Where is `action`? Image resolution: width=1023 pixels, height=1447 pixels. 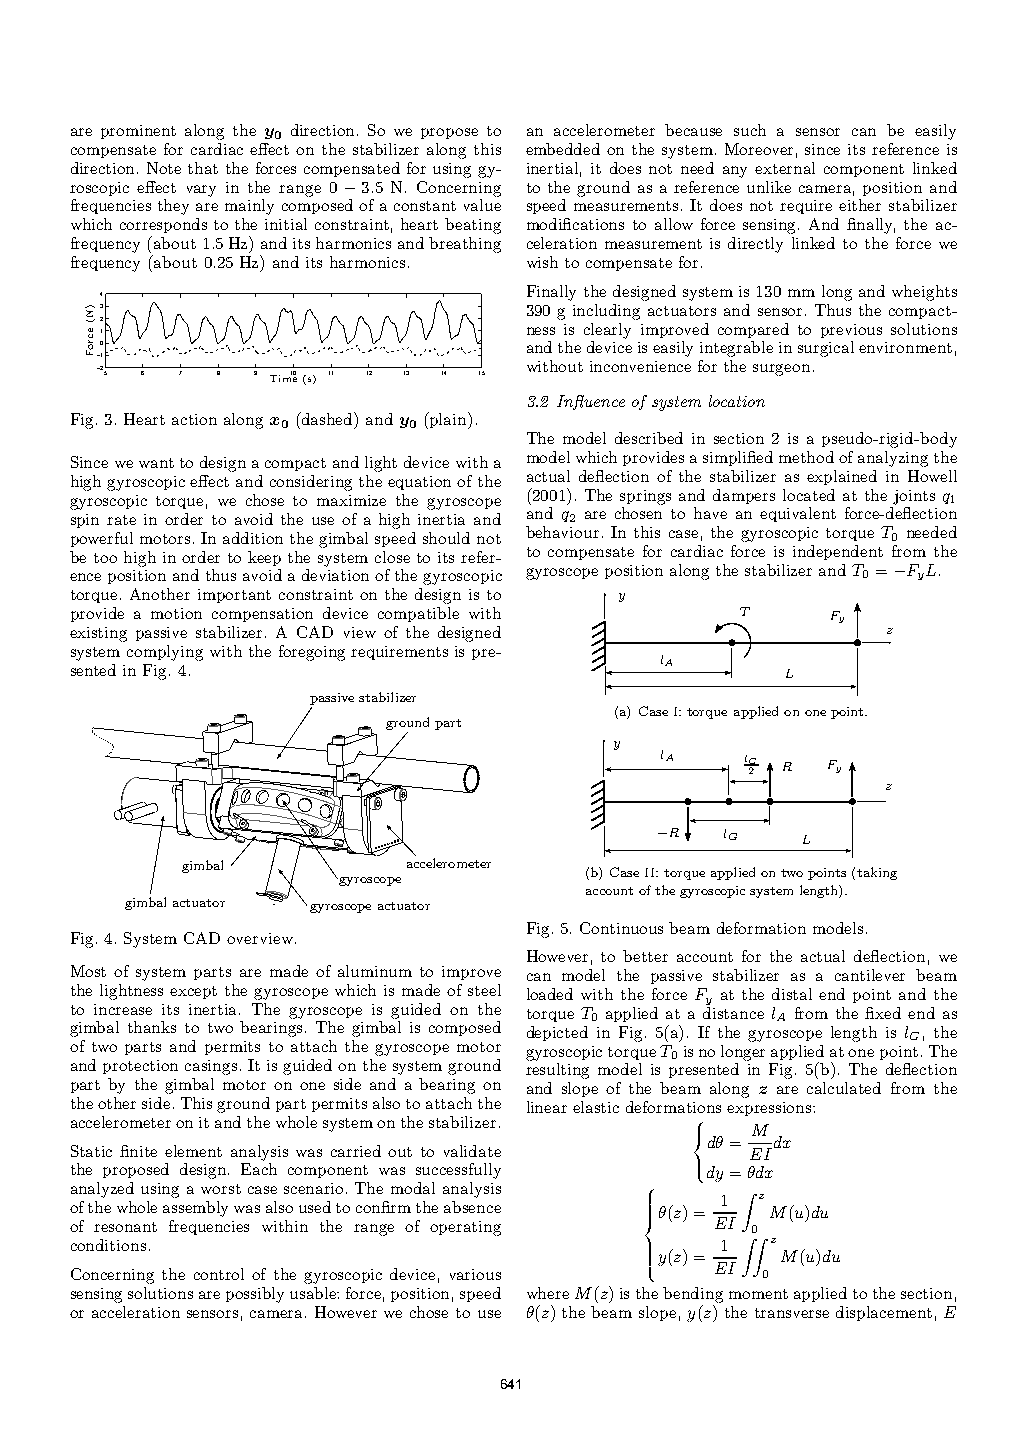 action is located at coordinates (194, 419).
